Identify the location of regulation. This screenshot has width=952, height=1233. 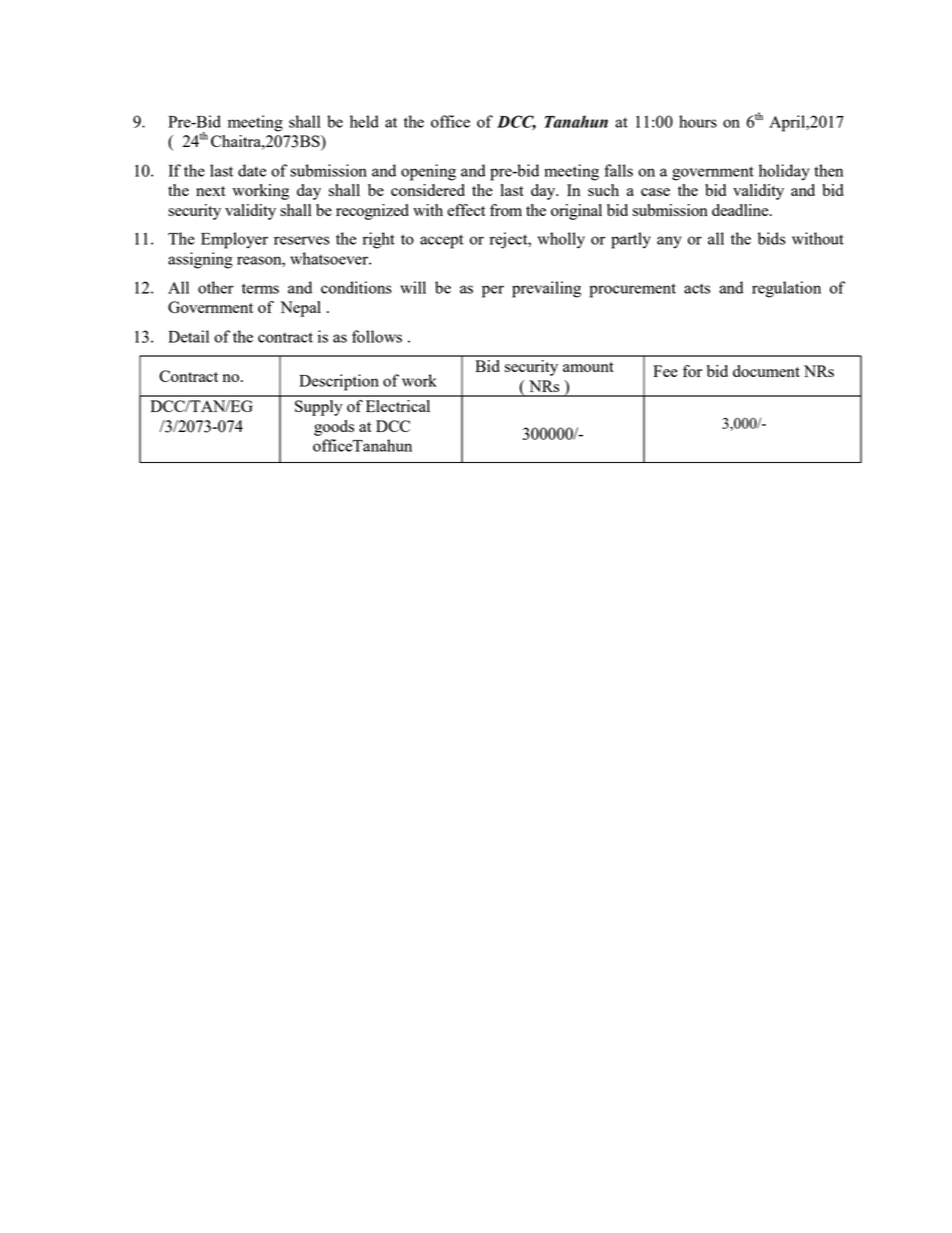
(786, 289).
